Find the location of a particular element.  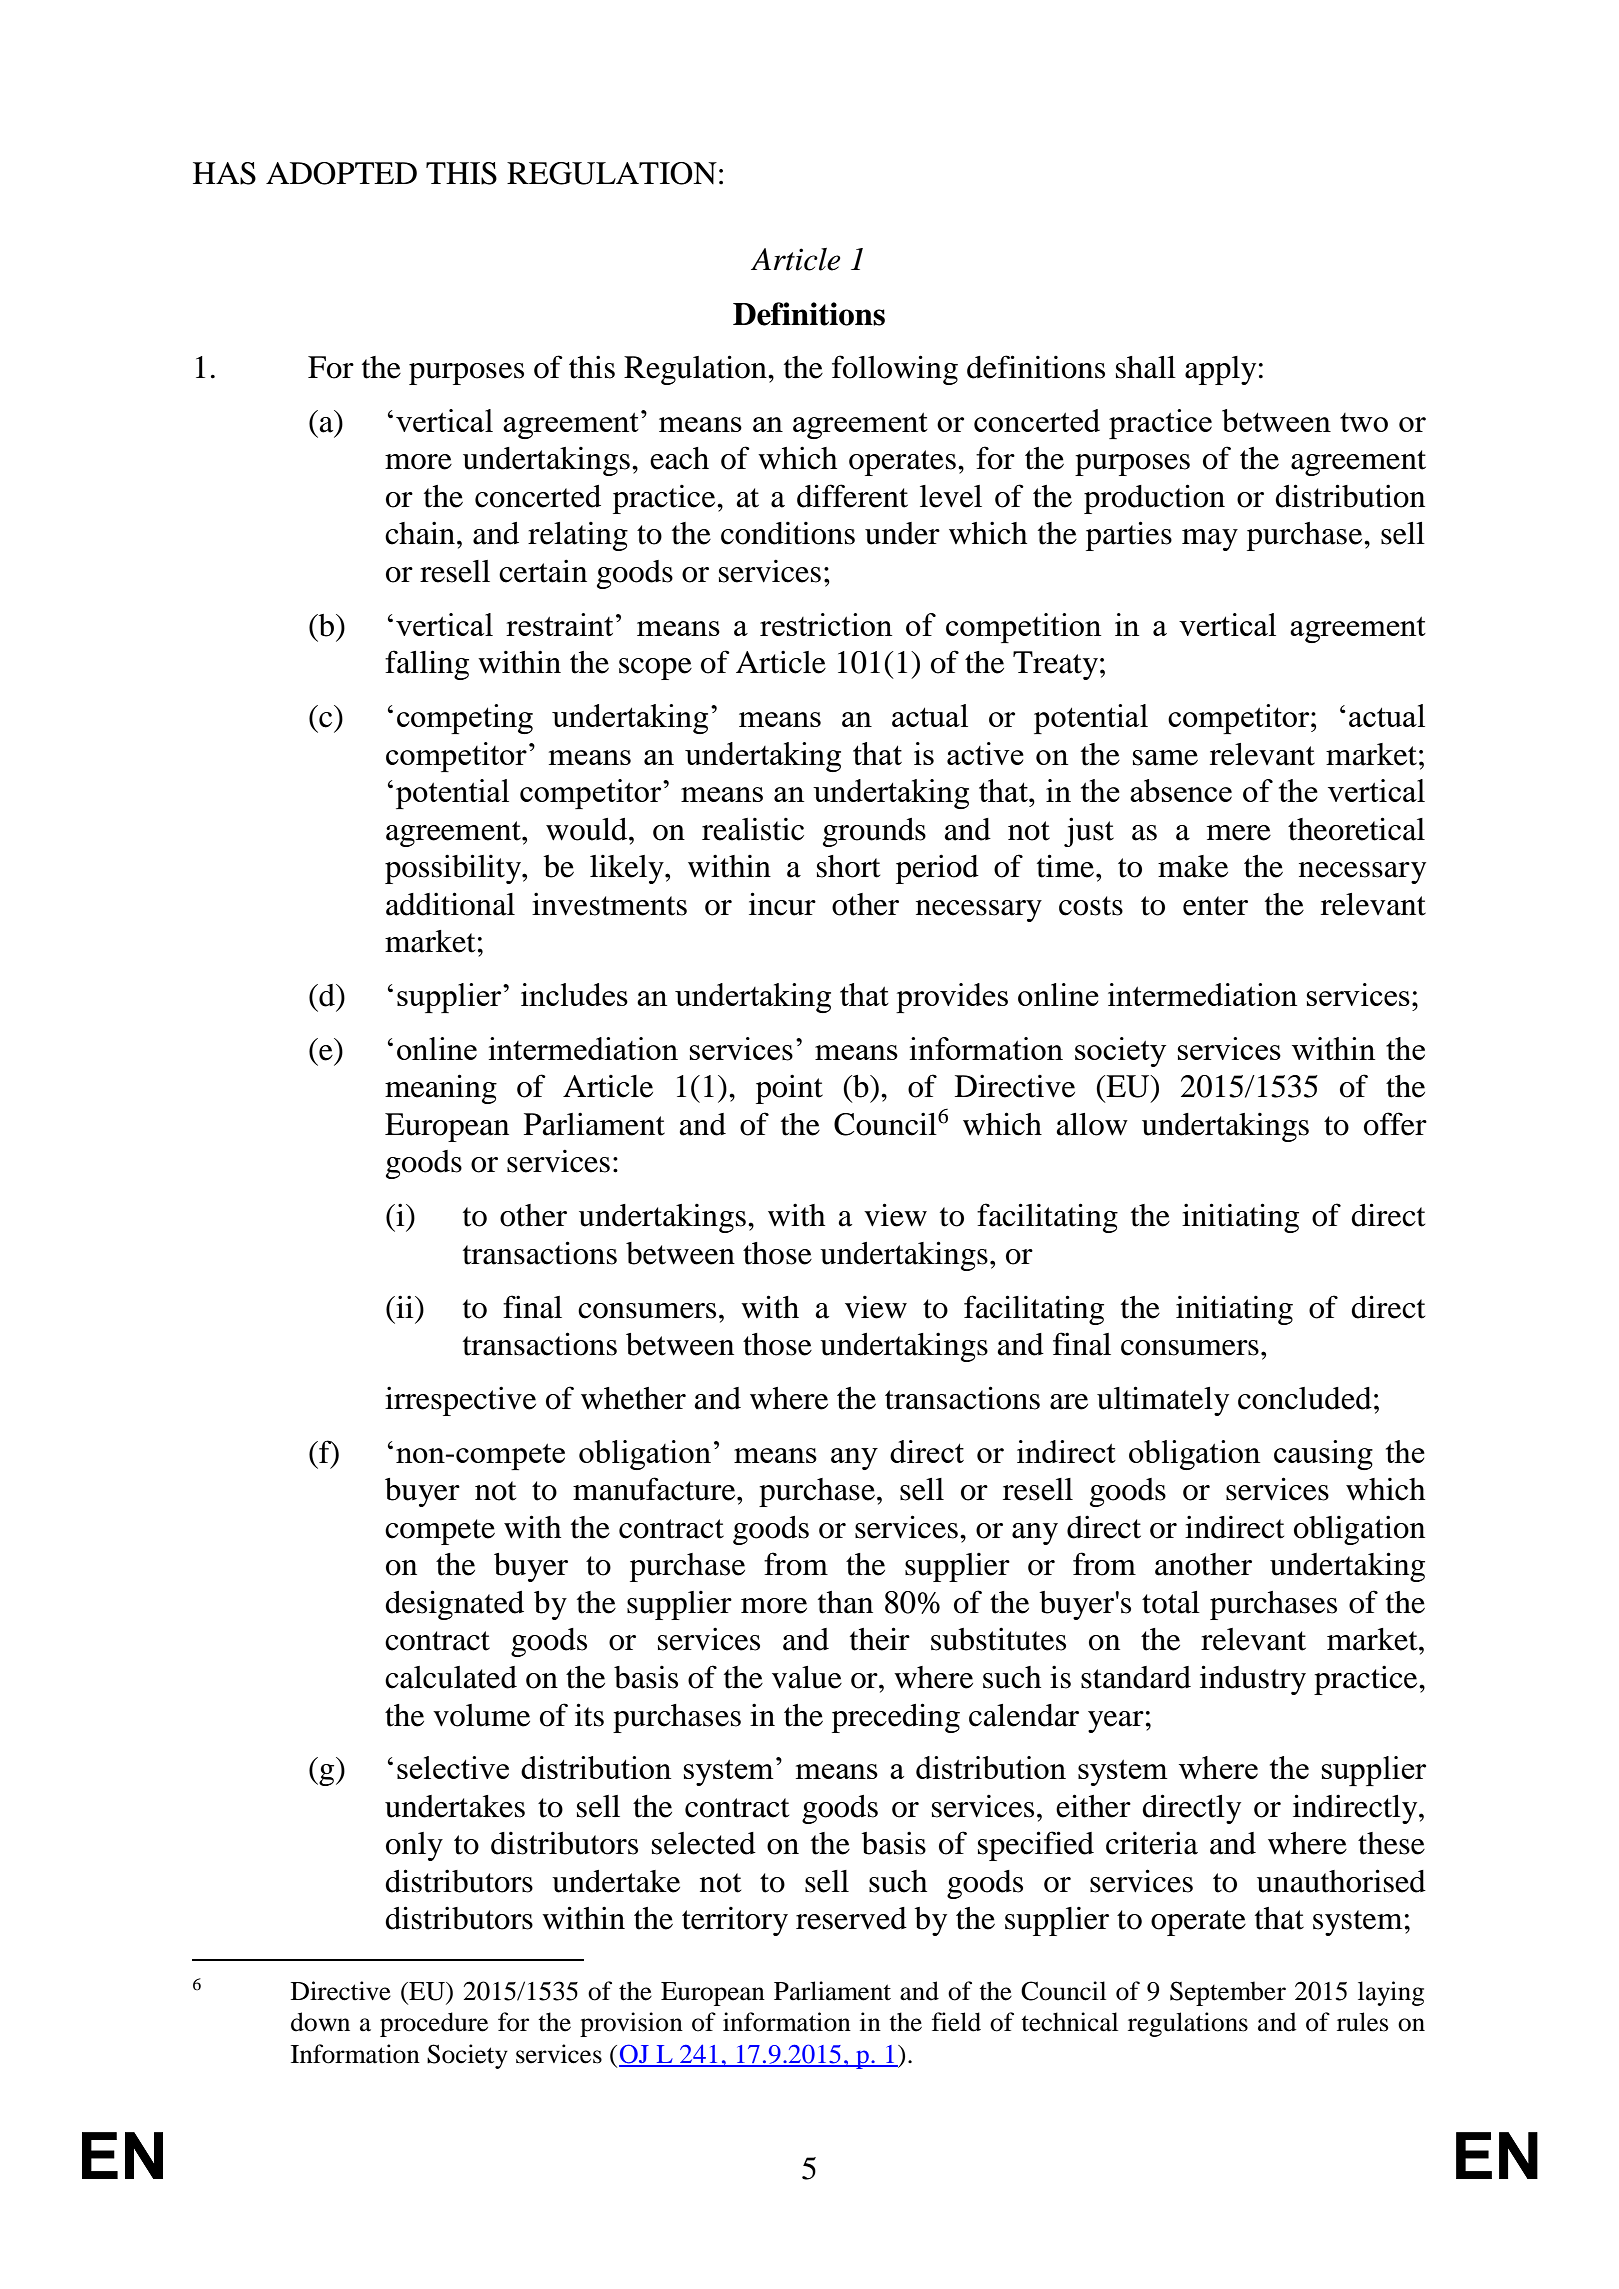

reserved is located at coordinates (851, 1918).
